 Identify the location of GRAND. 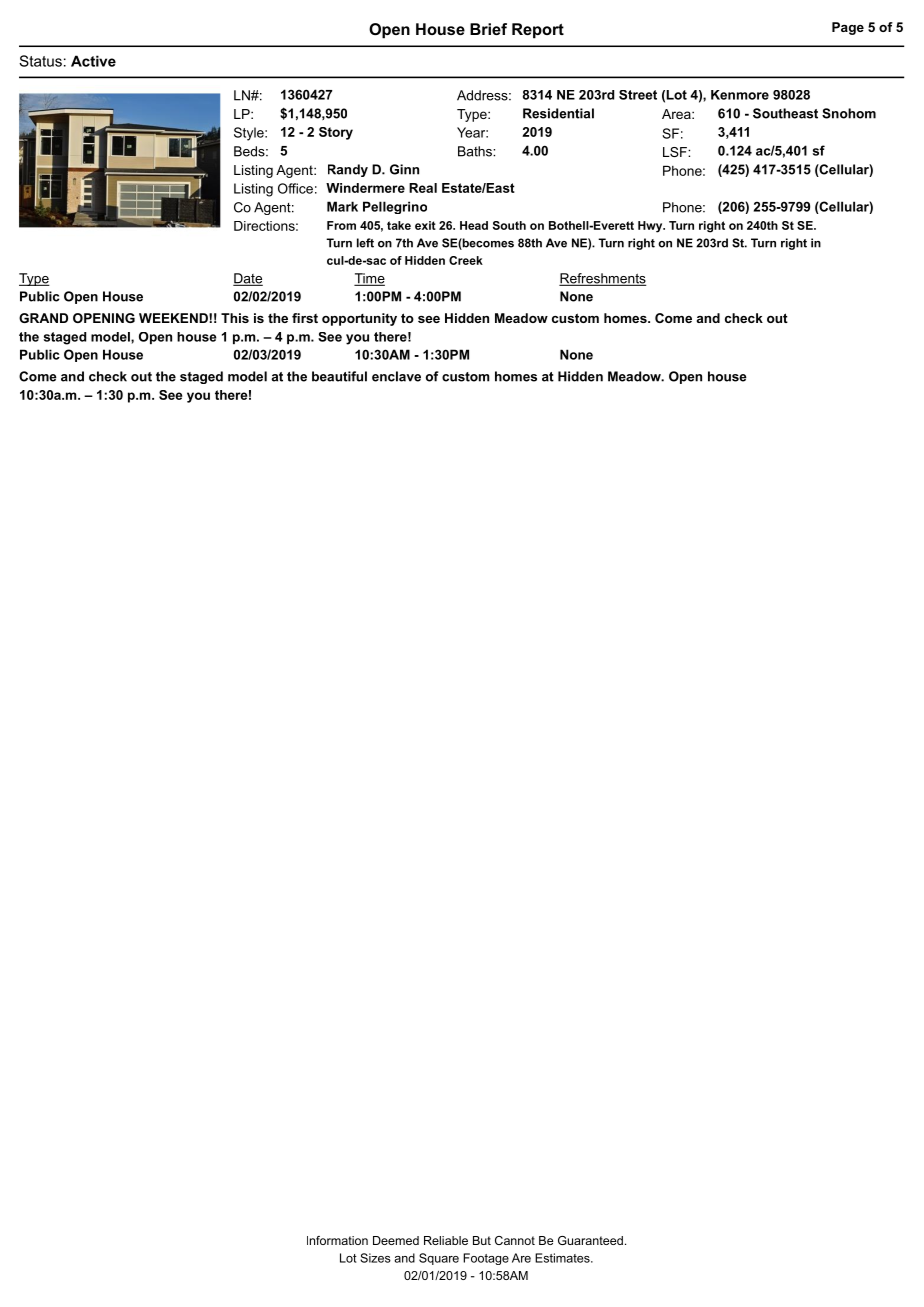
(43, 318).
